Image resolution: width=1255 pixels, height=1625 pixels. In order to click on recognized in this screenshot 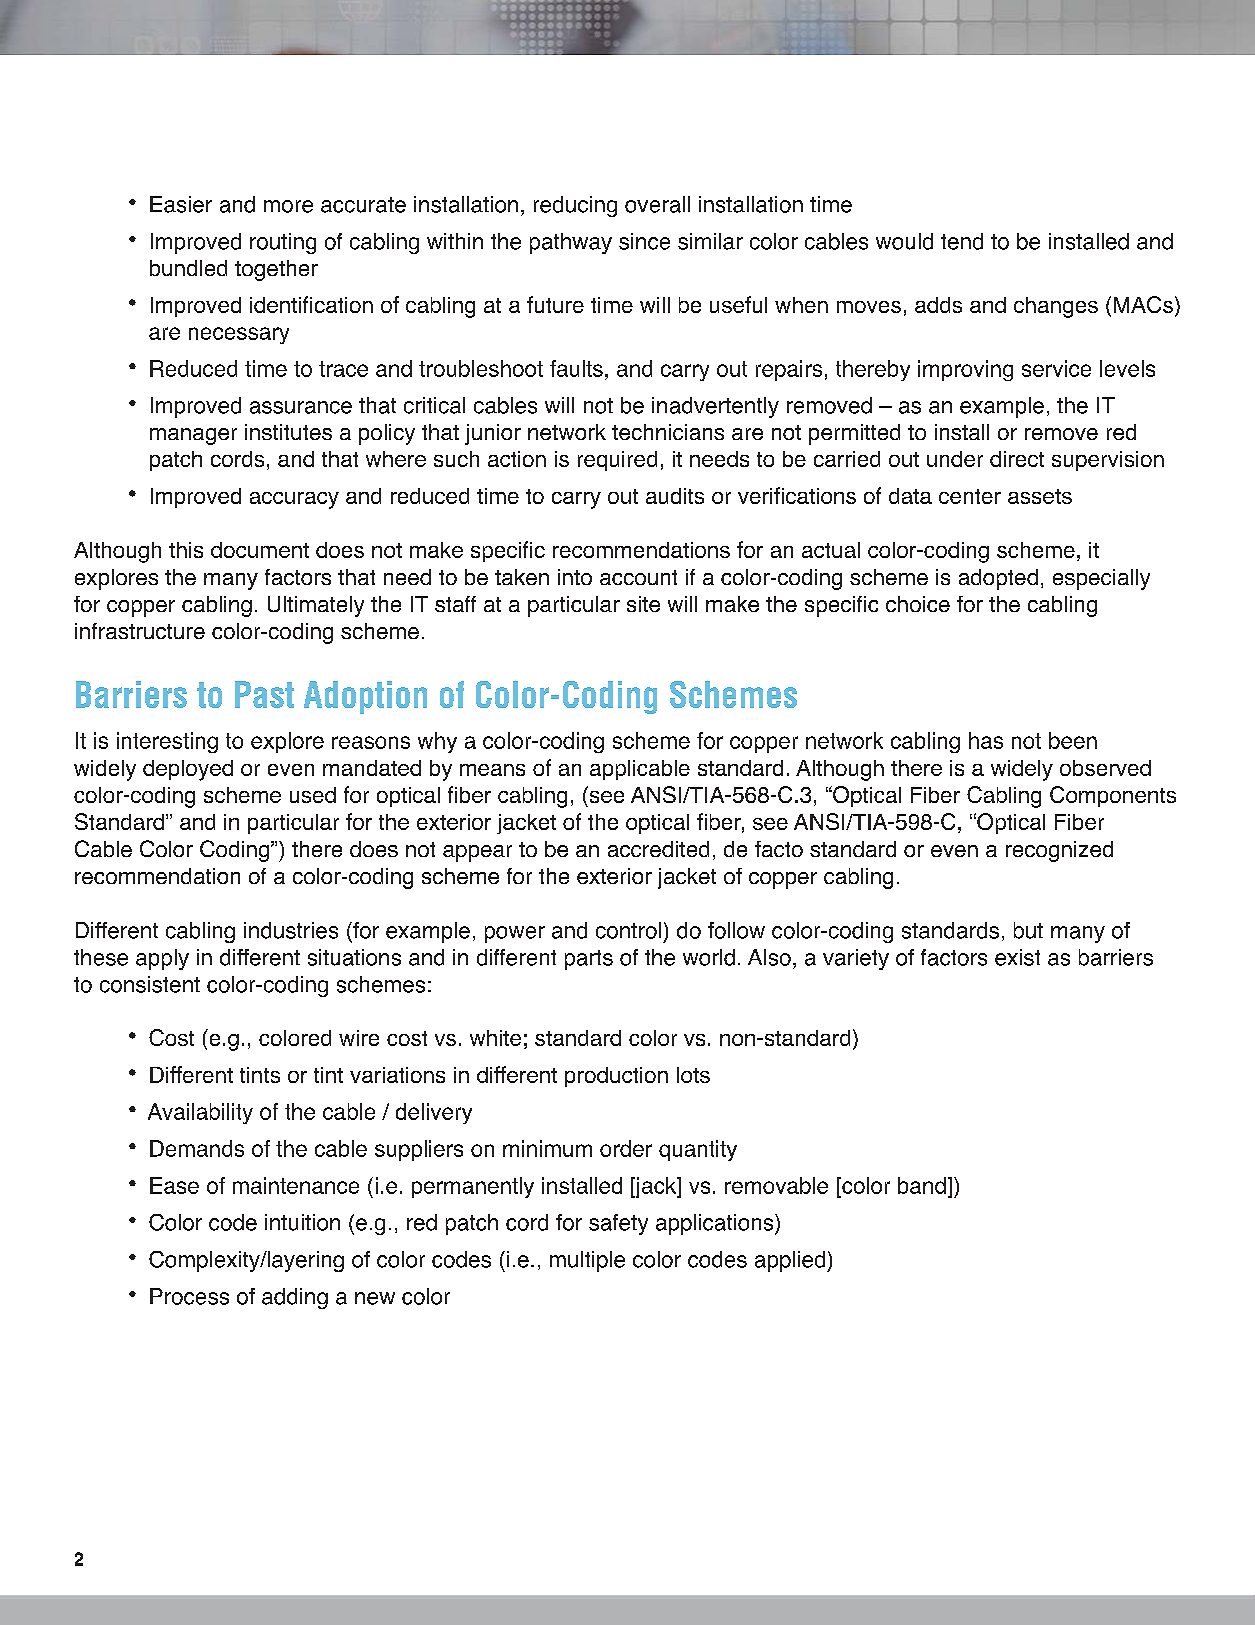, I will do `click(1059, 851)`.
